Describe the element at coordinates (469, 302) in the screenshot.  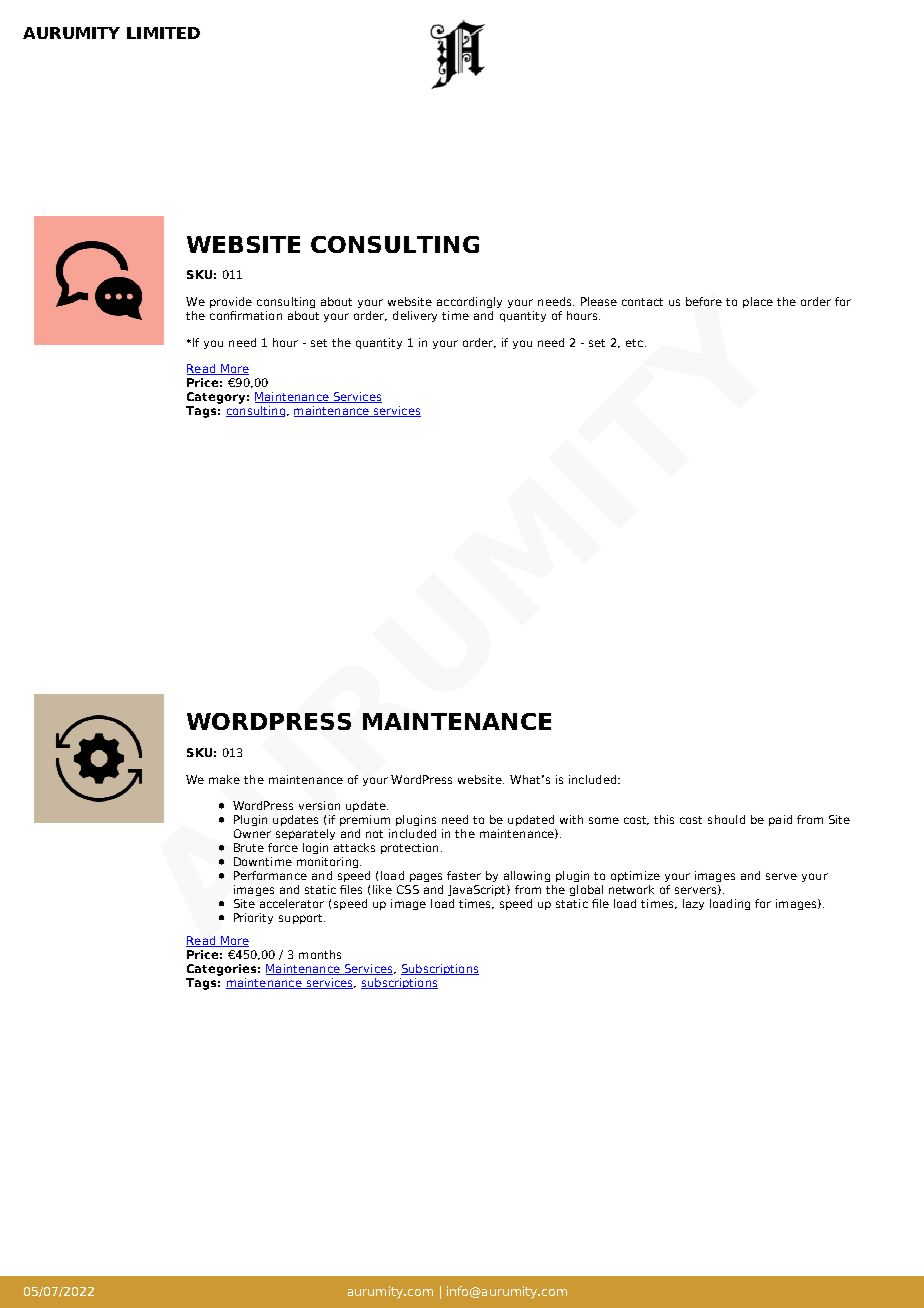
I see `accordingly` at that location.
